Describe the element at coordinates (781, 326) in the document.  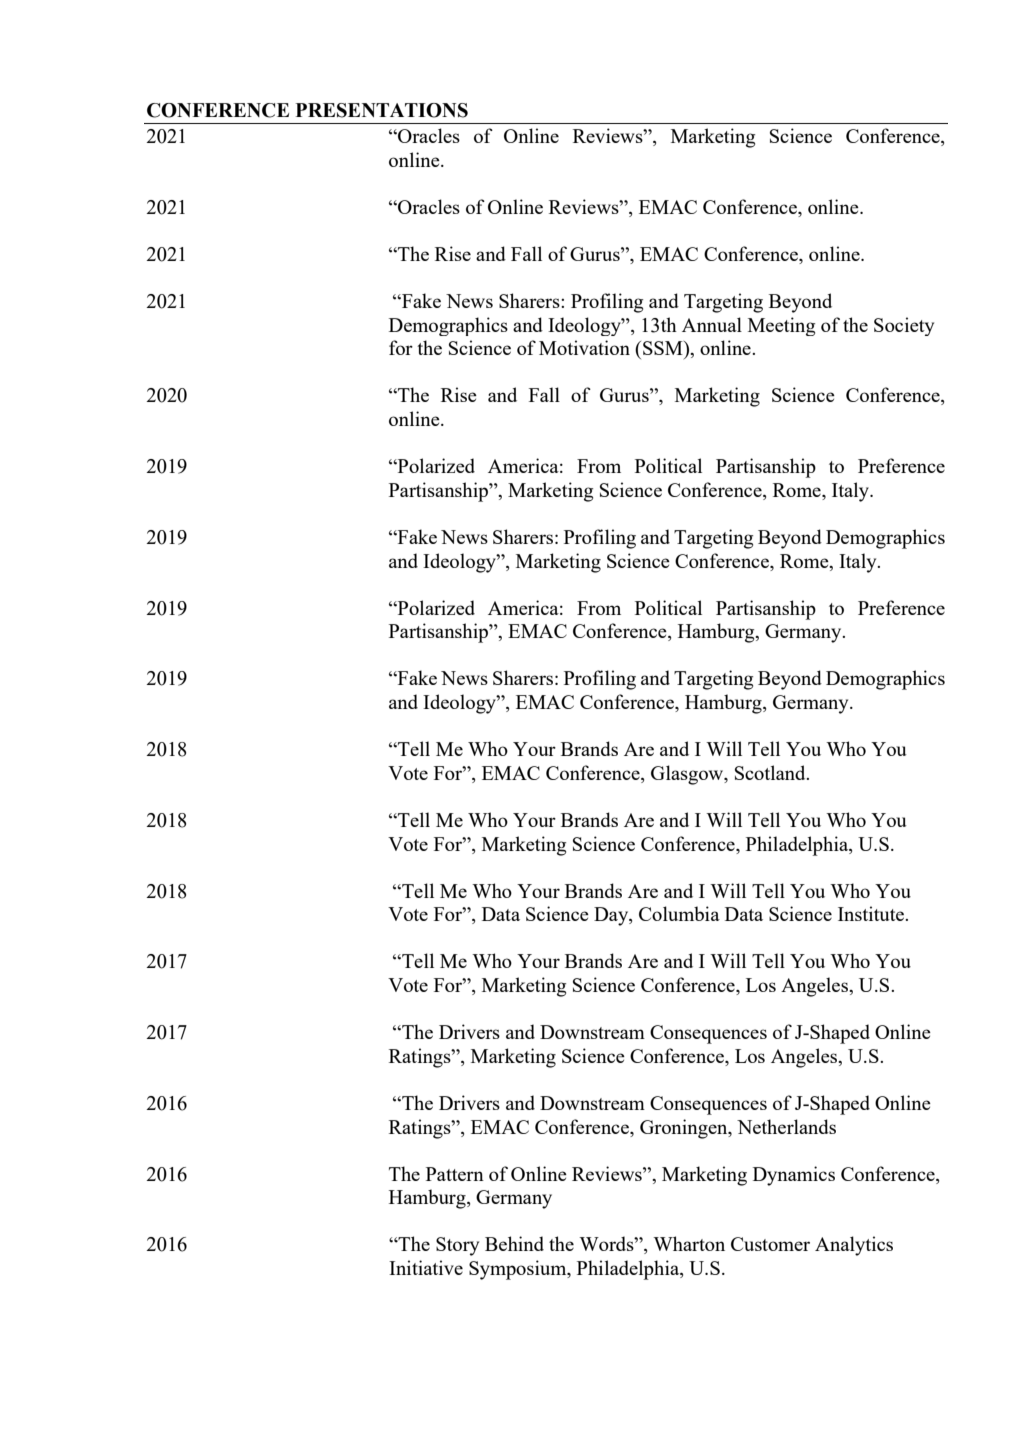
I see `Meeting` at that location.
